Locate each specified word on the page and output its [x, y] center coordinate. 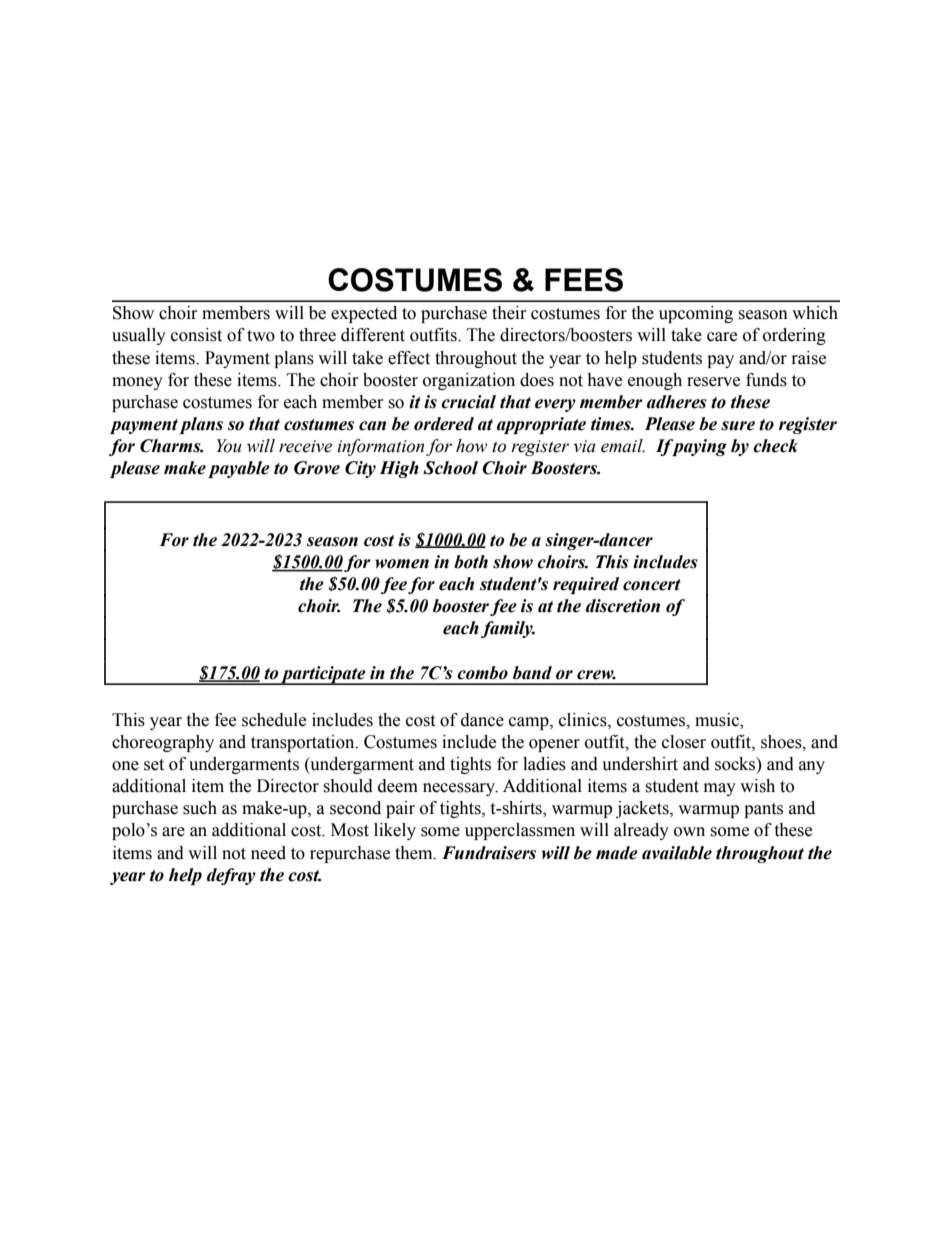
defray [231, 876]
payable [239, 469]
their [509, 313]
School [450, 468]
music [718, 720]
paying [698, 447]
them [415, 853]
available [677, 853]
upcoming [696, 314]
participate [323, 675]
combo [482, 673]
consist [196, 335]
